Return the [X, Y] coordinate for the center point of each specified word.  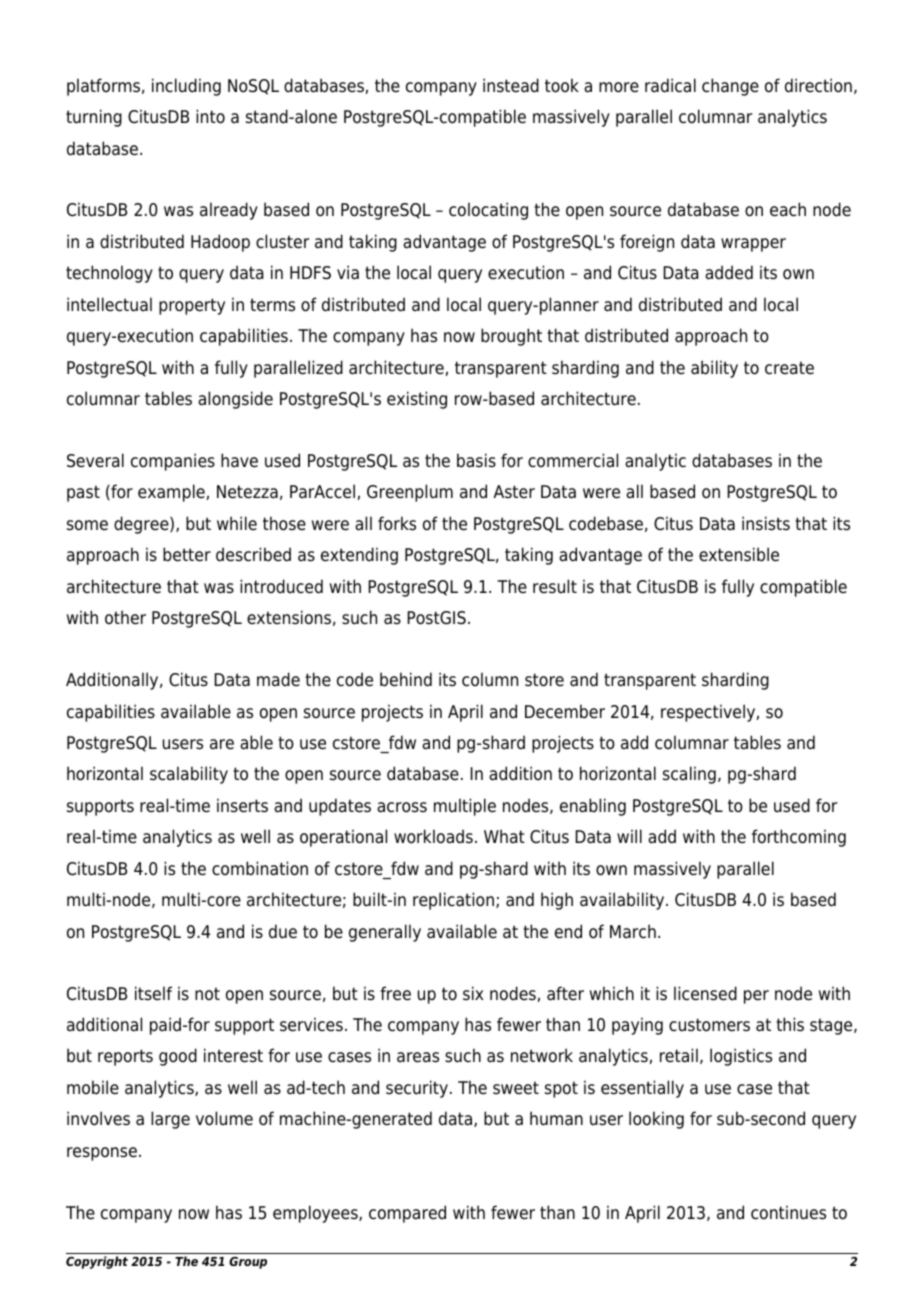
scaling [689, 775]
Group [248, 1263]
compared [407, 1214]
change [730, 87]
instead [511, 85]
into [210, 116]
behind [406, 679]
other [125, 617]
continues [788, 1212]
